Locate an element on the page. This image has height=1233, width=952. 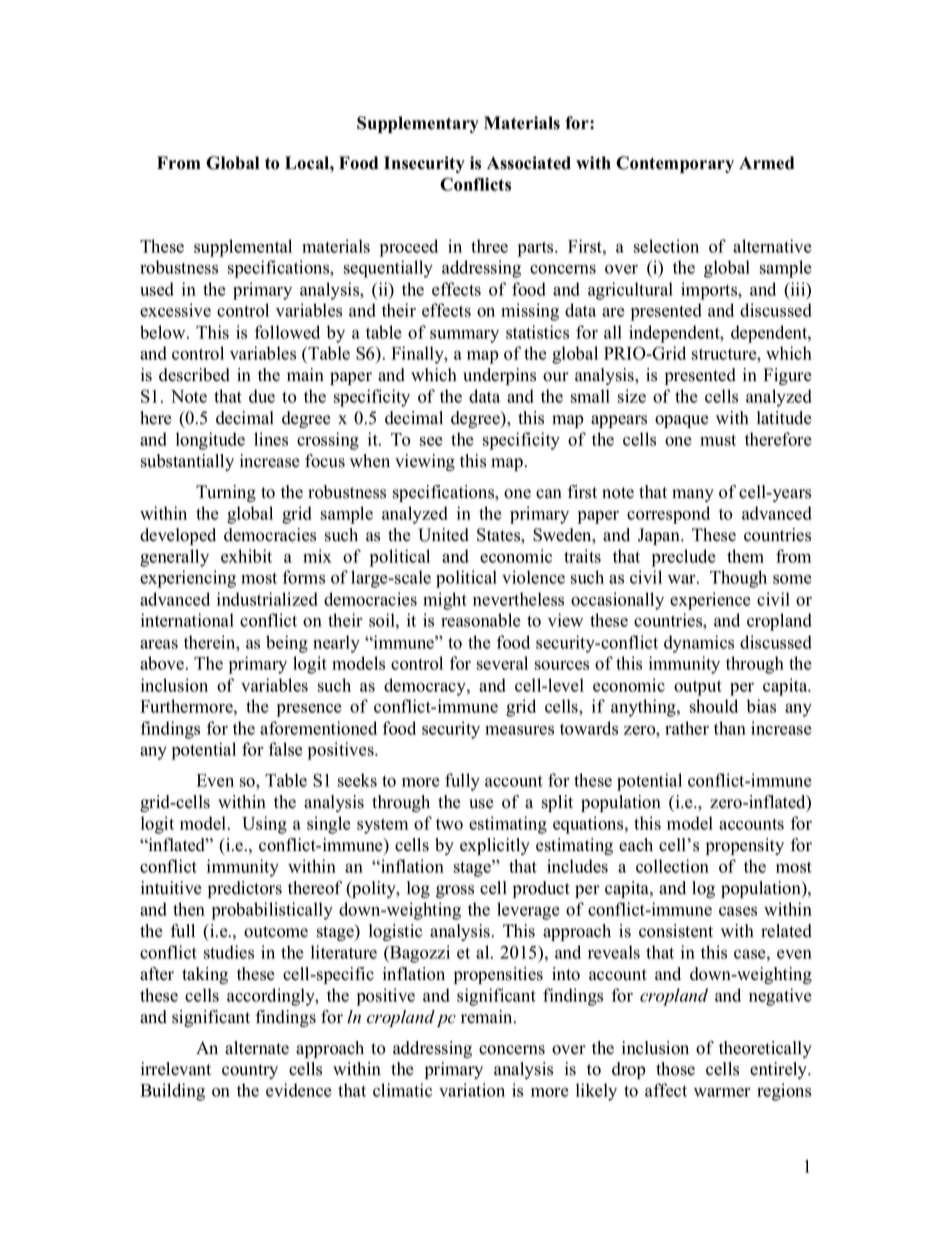
Contemporary is located at coordinates (675, 164).
